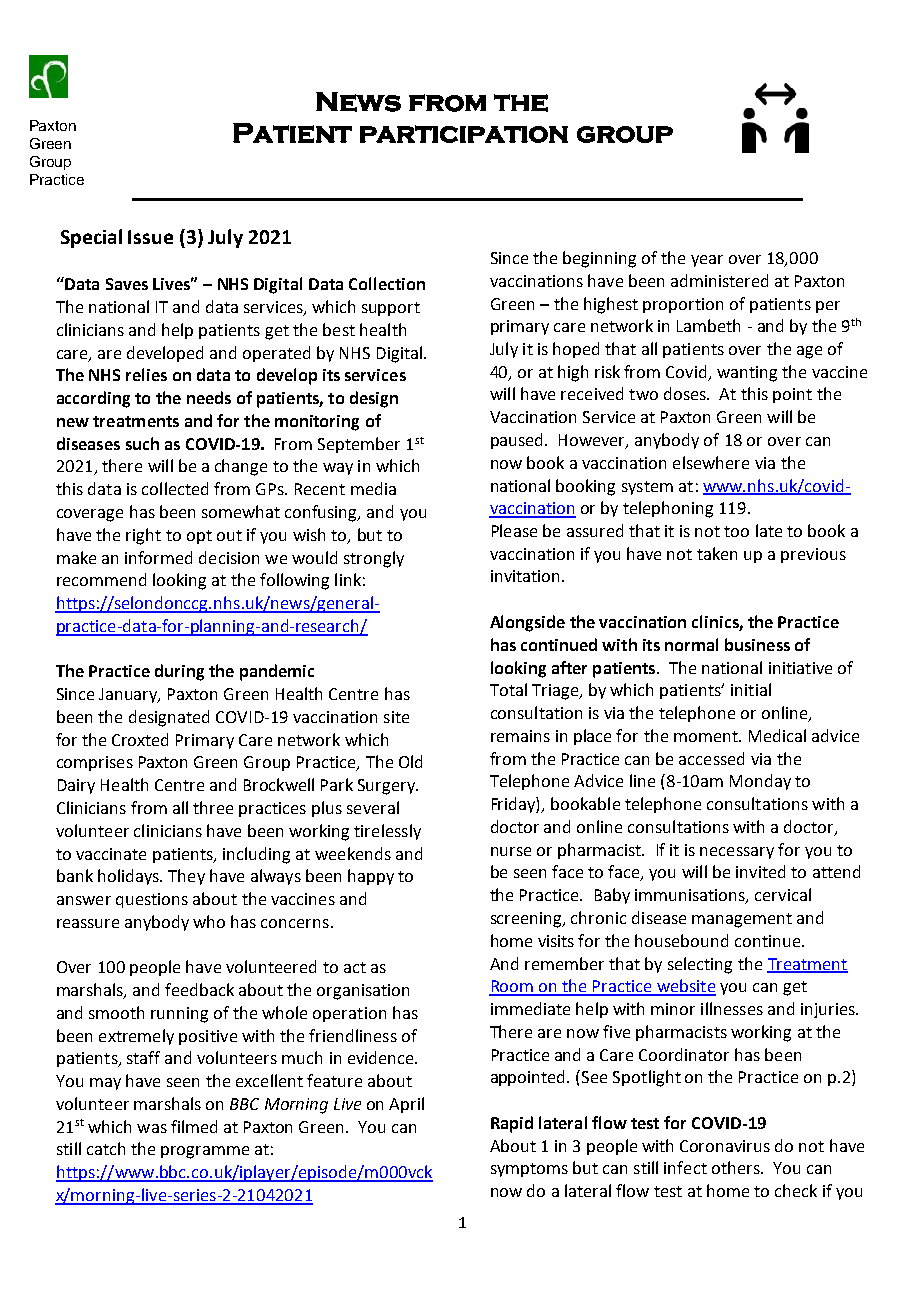 The width and height of the screenshot is (924, 1308). What do you see at coordinates (742, 920) in the screenshot?
I see `management` at bounding box center [742, 920].
